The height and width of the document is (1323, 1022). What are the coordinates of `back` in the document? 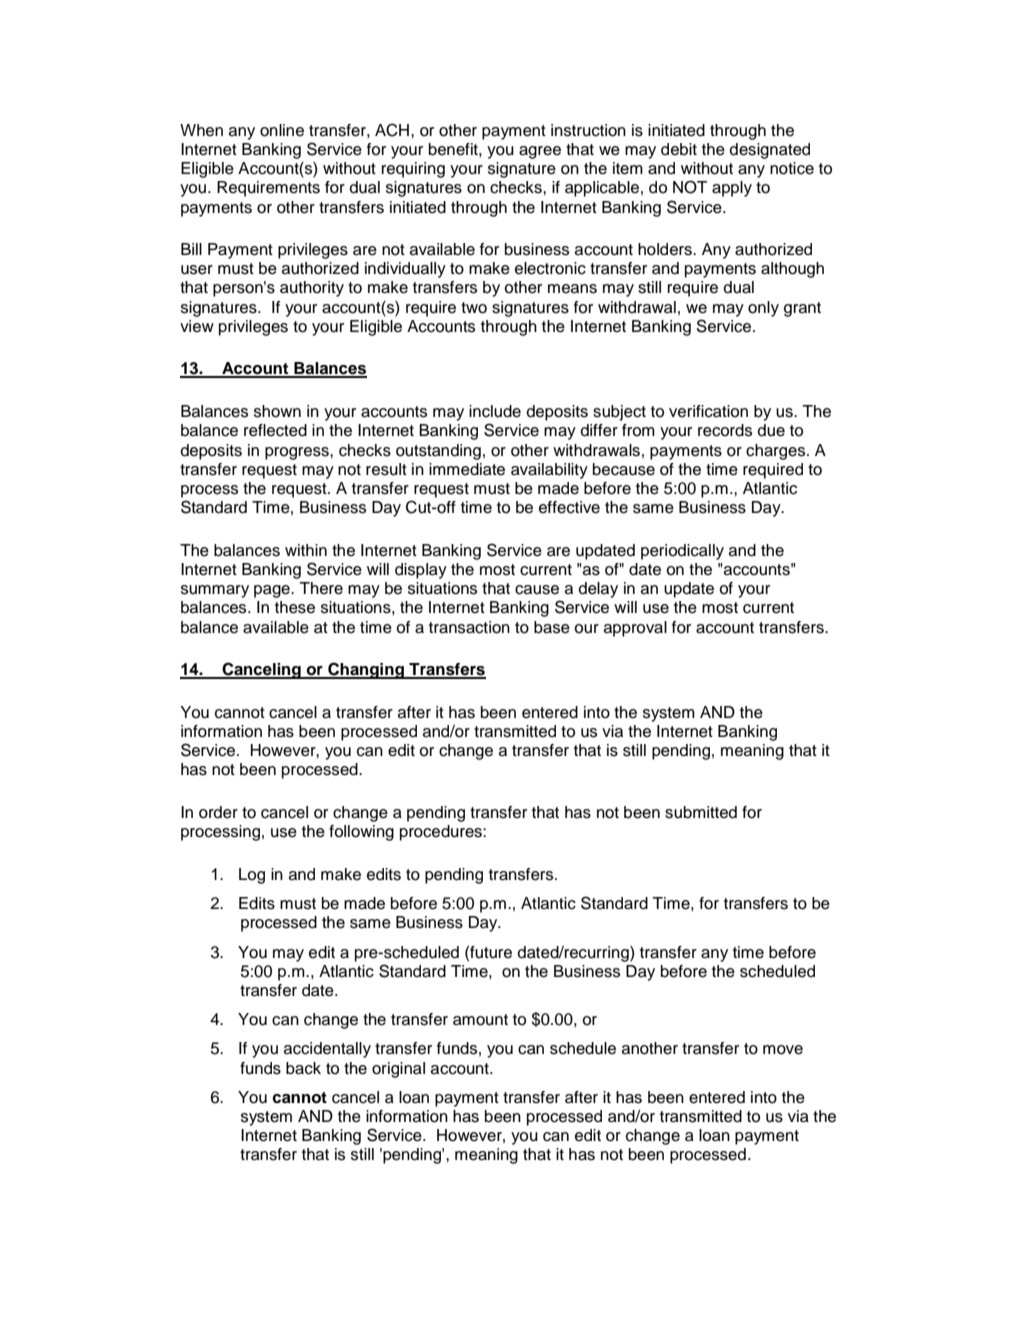 It's located at (303, 1068).
